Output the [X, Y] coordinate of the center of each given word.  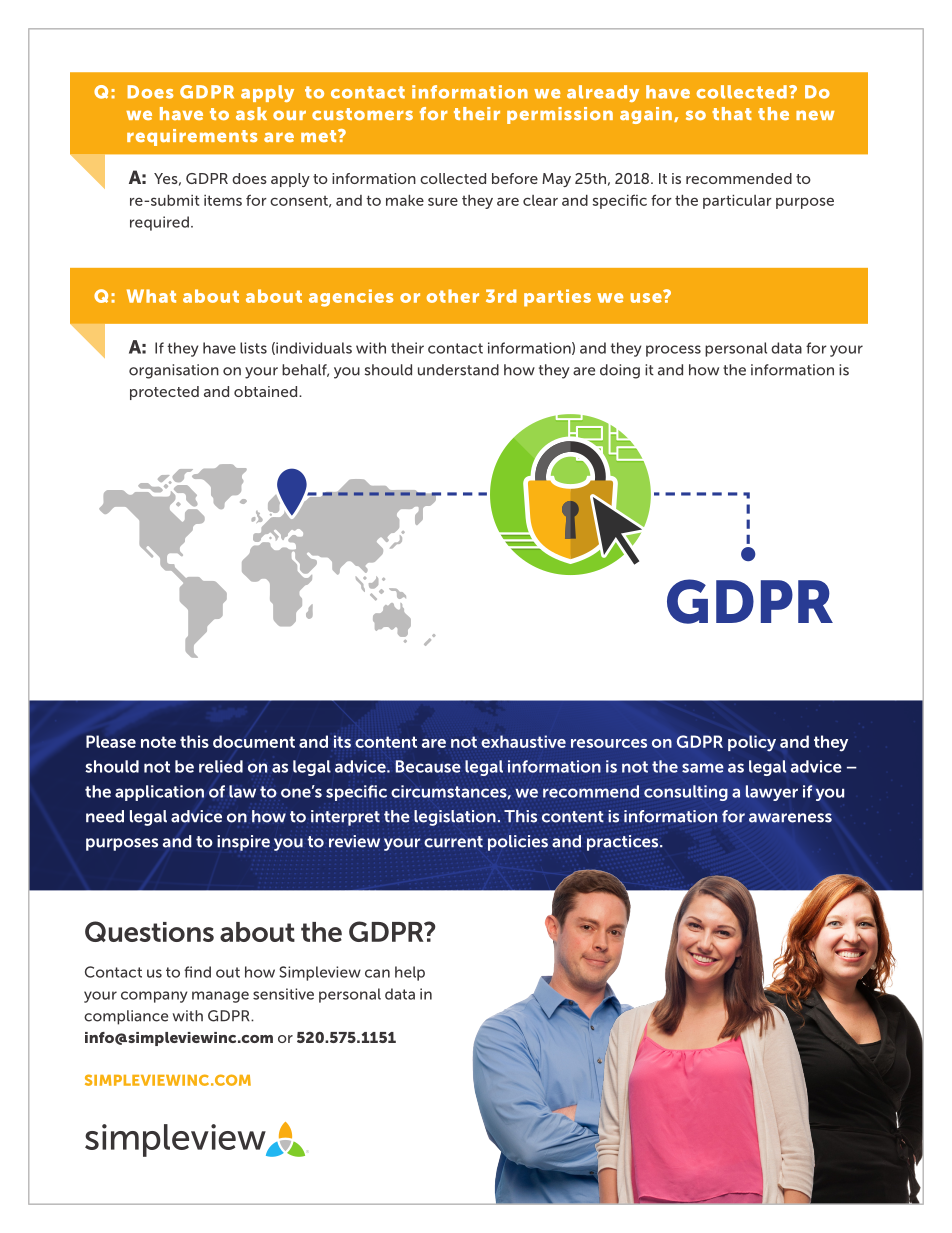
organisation [174, 371]
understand [458, 370]
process [673, 351]
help [410, 973]
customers [362, 114]
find [197, 972]
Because [428, 766]
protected [164, 393]
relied [221, 766]
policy [752, 743]
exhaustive [523, 741]
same [703, 768]
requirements [192, 137]
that [732, 113]
